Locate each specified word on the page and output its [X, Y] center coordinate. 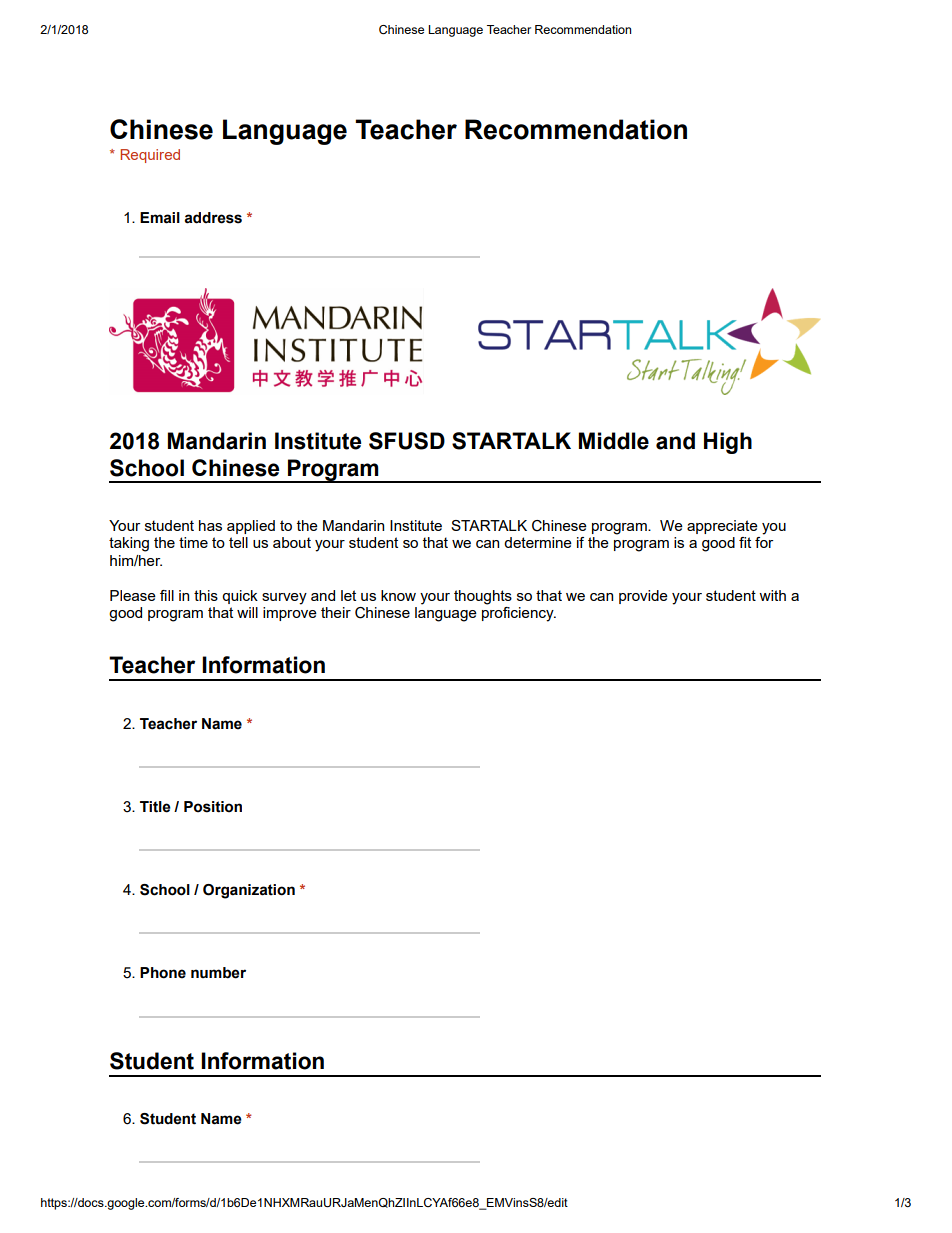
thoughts [483, 597]
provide [643, 597]
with [772, 595]
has [210, 525]
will [247, 612]
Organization [249, 891]
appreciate [722, 527]
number [218, 973]
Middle [614, 441]
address [213, 218]
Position [213, 807]
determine [538, 542]
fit [745, 542]
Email [160, 218]
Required [150, 156]
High [728, 443]
